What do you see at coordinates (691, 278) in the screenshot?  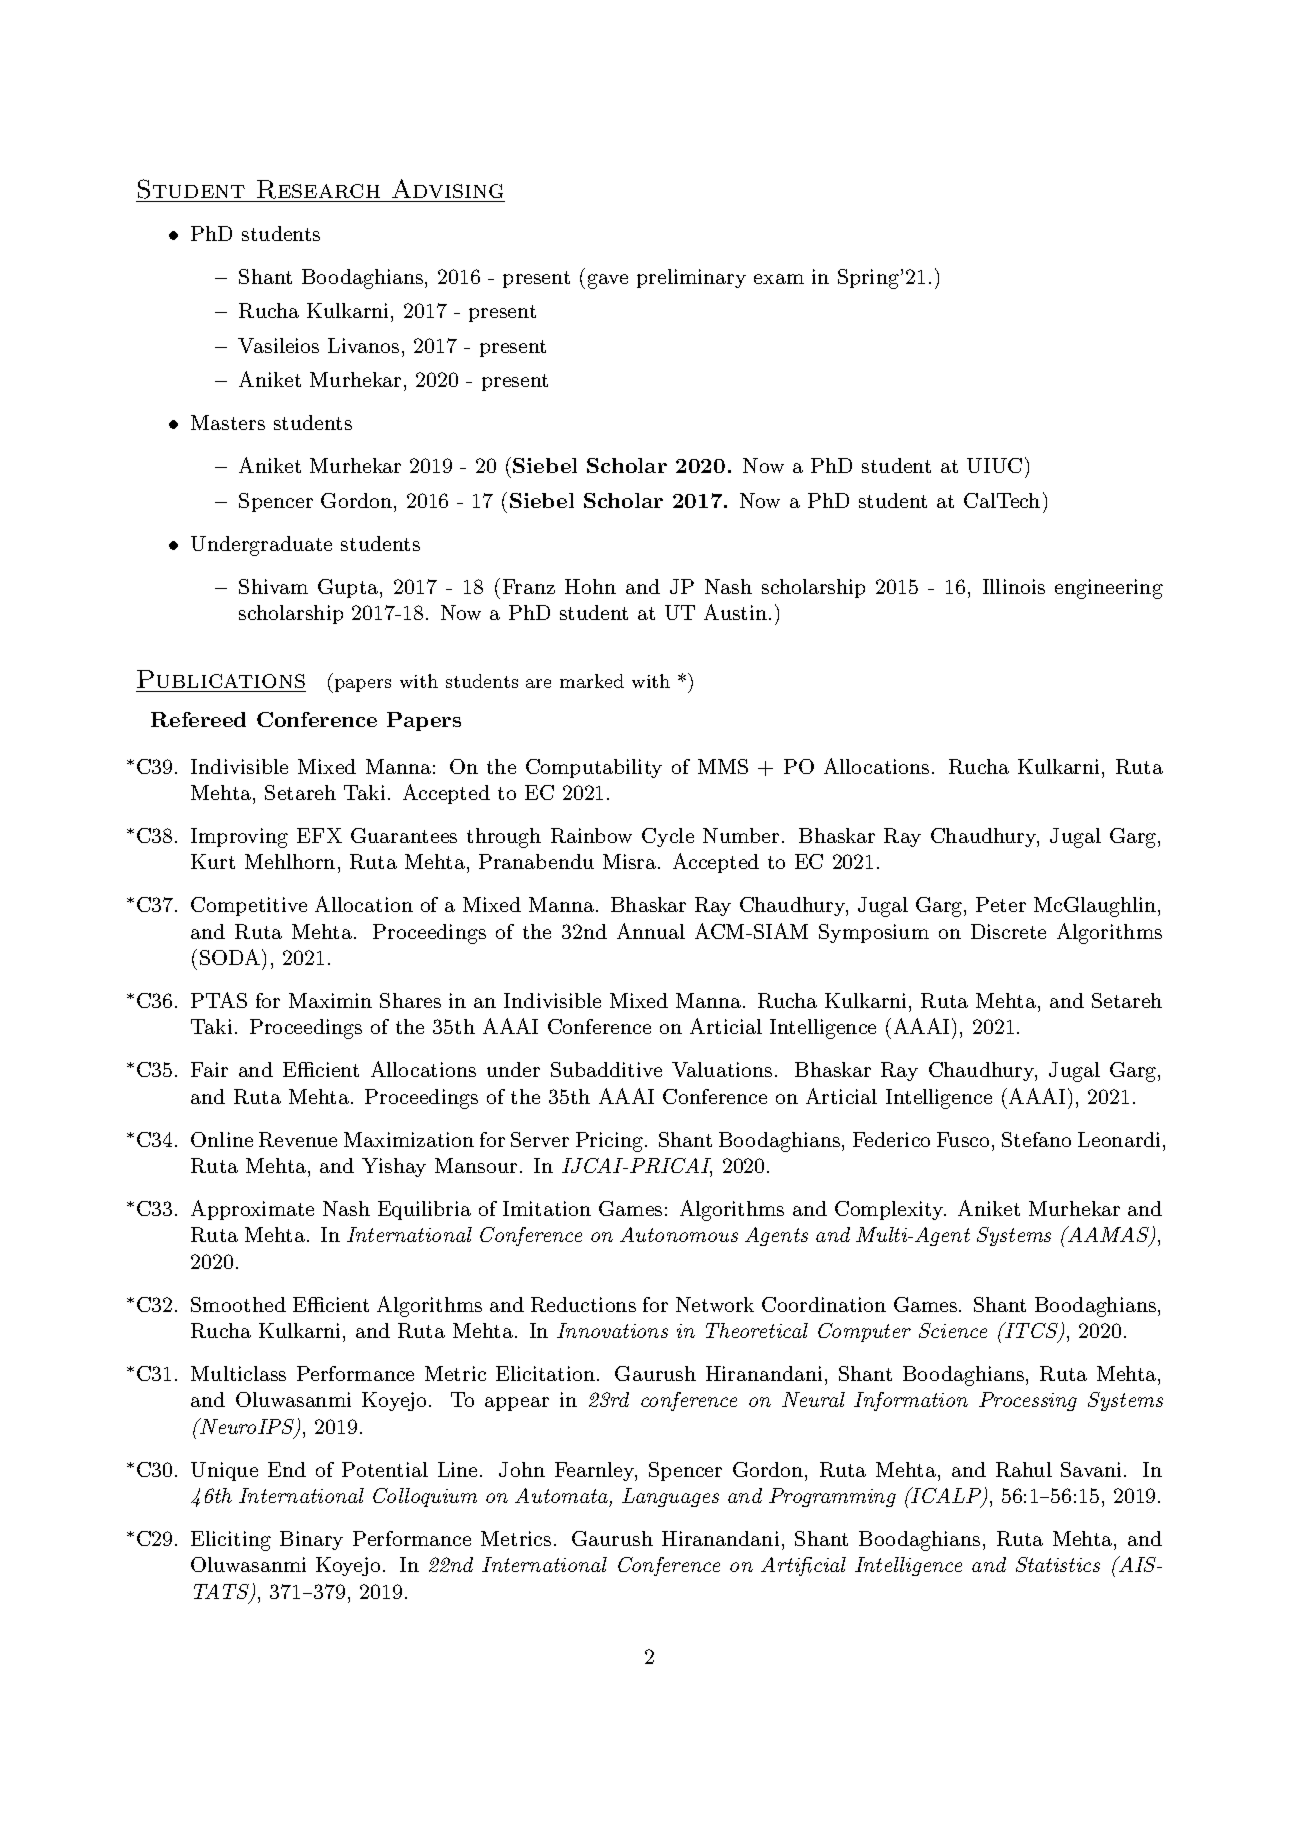 I see `preliminary` at bounding box center [691, 278].
